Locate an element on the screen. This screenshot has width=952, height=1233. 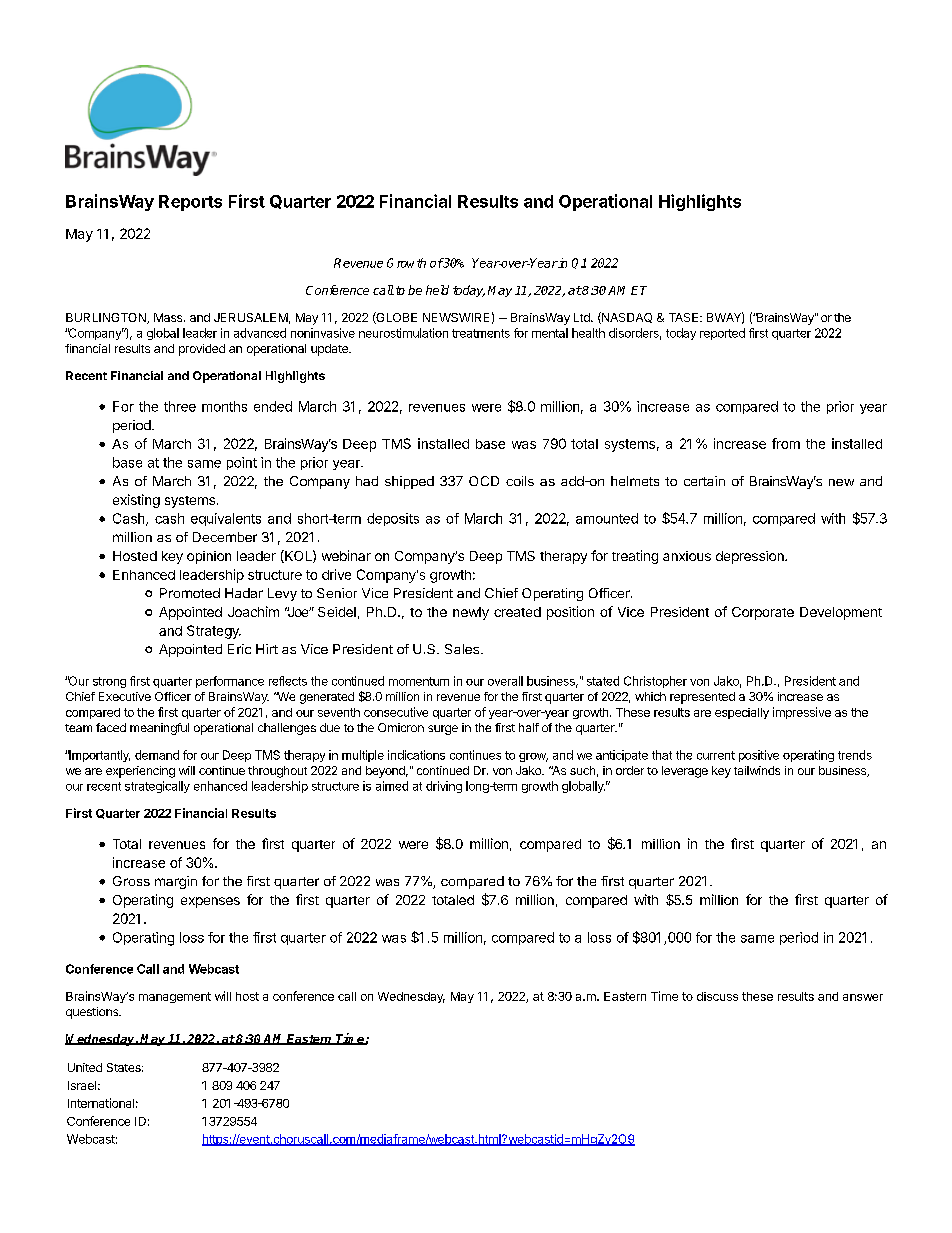
tailwinds is located at coordinates (757, 770).
